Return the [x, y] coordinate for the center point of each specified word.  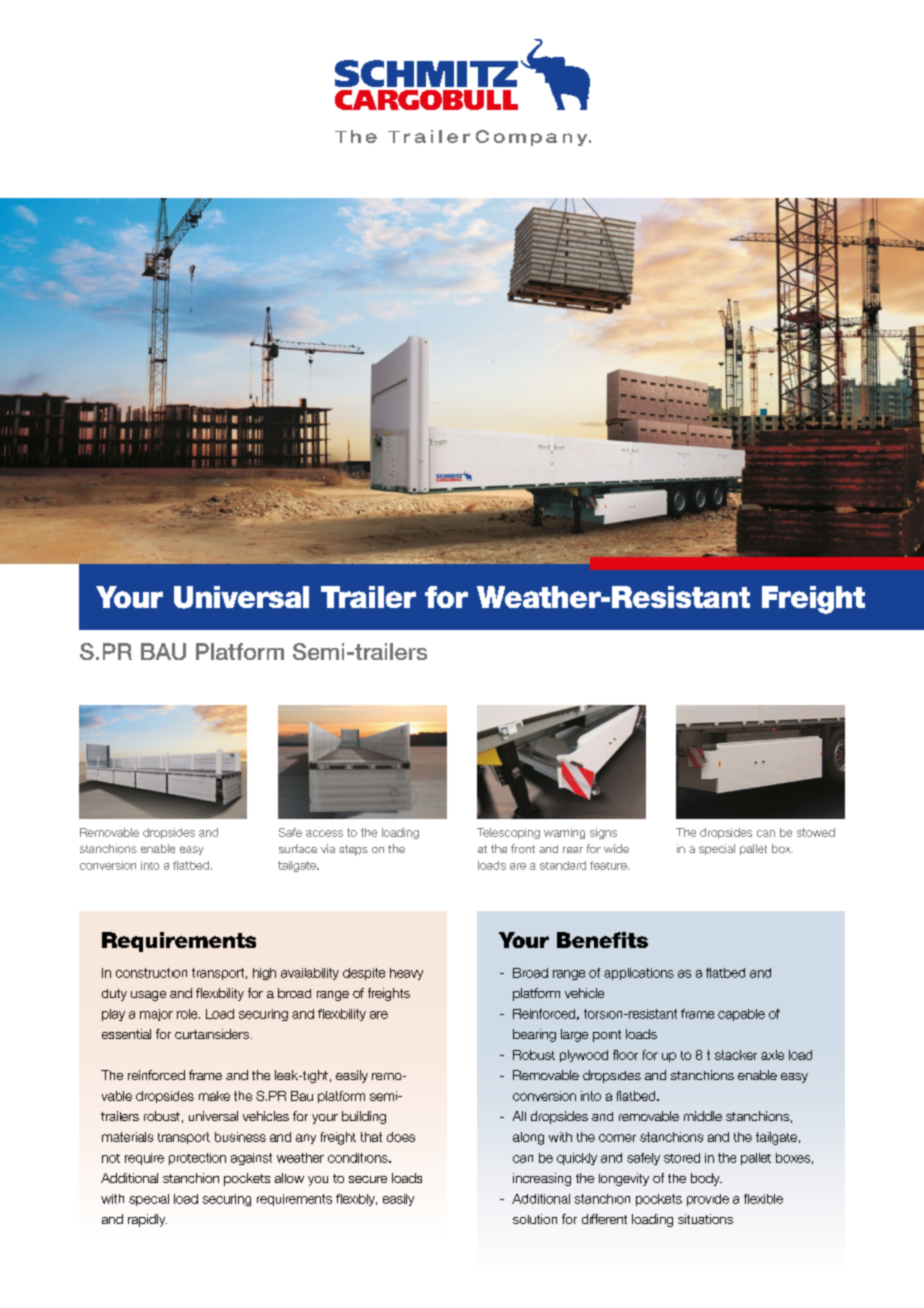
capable [741, 1015]
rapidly [147, 1220]
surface [298, 848]
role [188, 1014]
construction [151, 973]
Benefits [602, 940]
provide [708, 1200]
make [214, 1096]
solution [535, 1219]
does [401, 1137]
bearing [534, 1035]
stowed [816, 832]
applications [639, 974]
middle [703, 1116]
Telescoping [508, 833]
